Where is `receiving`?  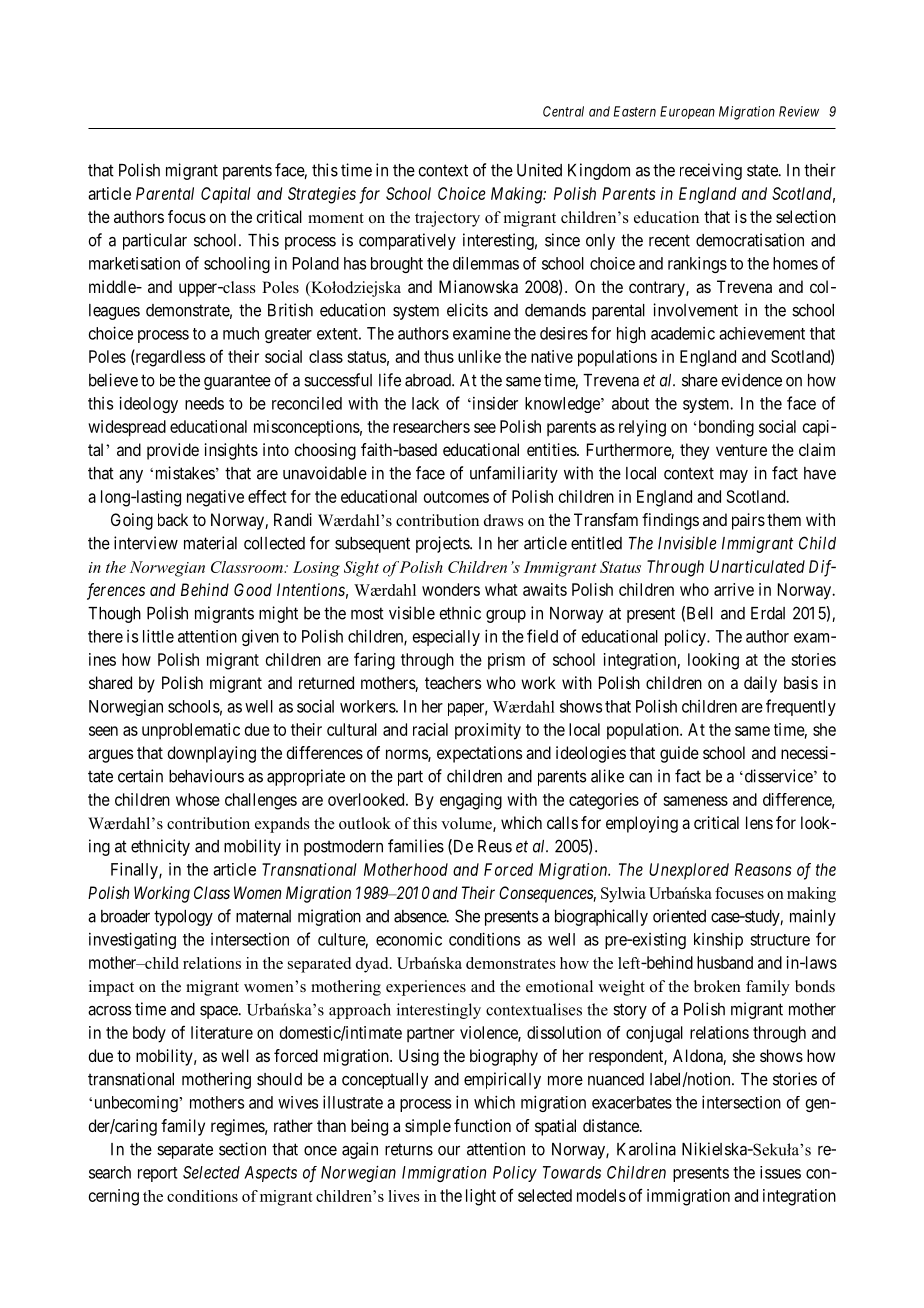 receiving is located at coordinates (711, 171).
